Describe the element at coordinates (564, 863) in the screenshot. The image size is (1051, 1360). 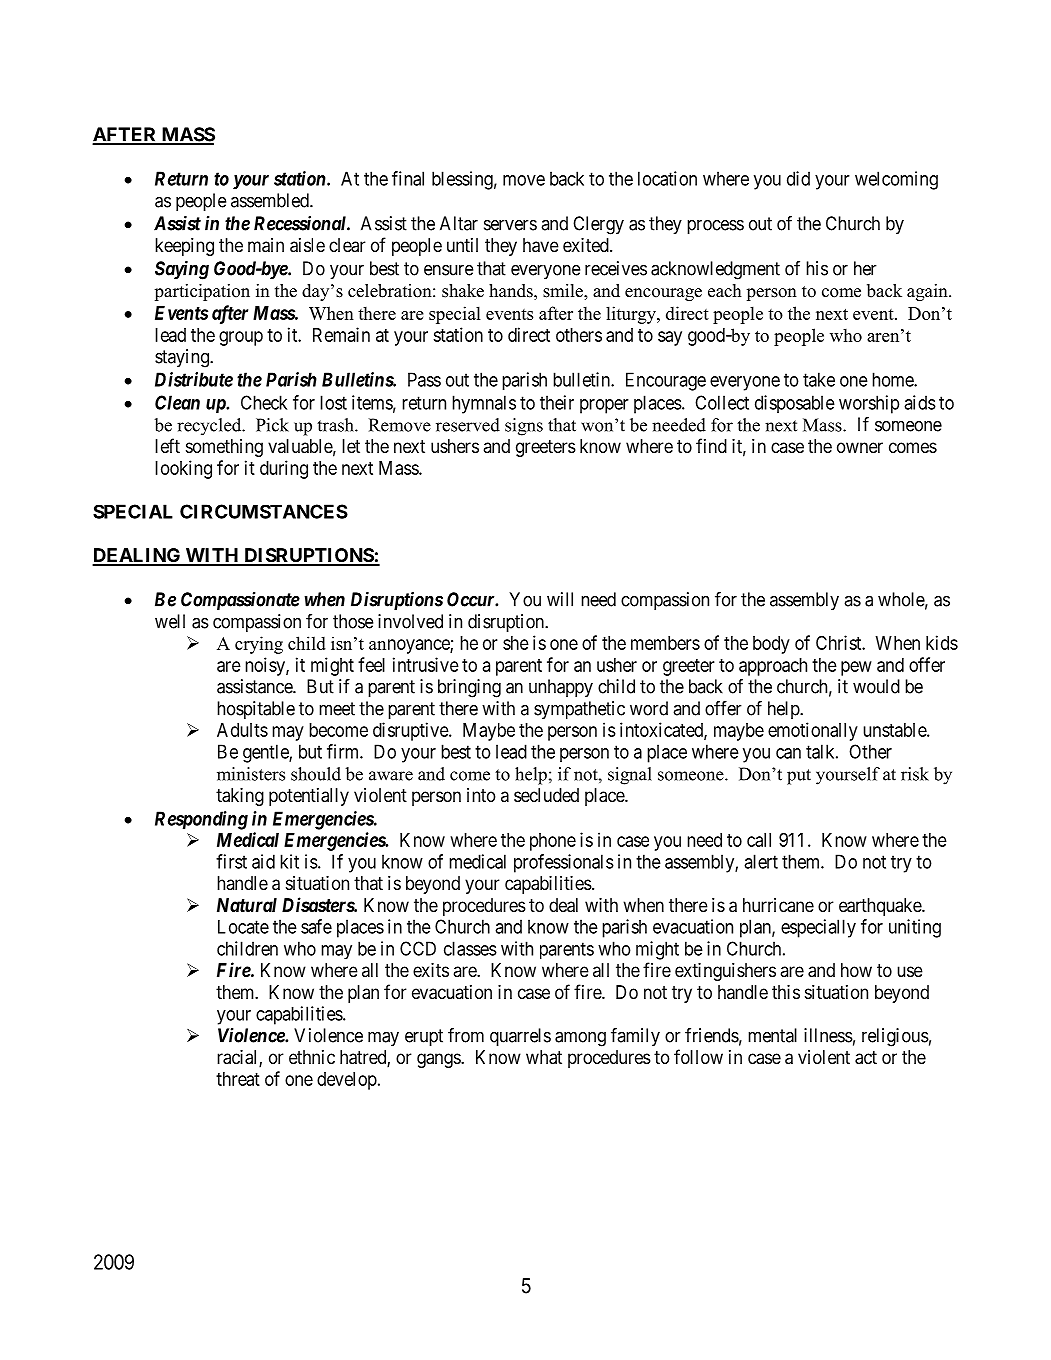
I see `professionals` at that location.
